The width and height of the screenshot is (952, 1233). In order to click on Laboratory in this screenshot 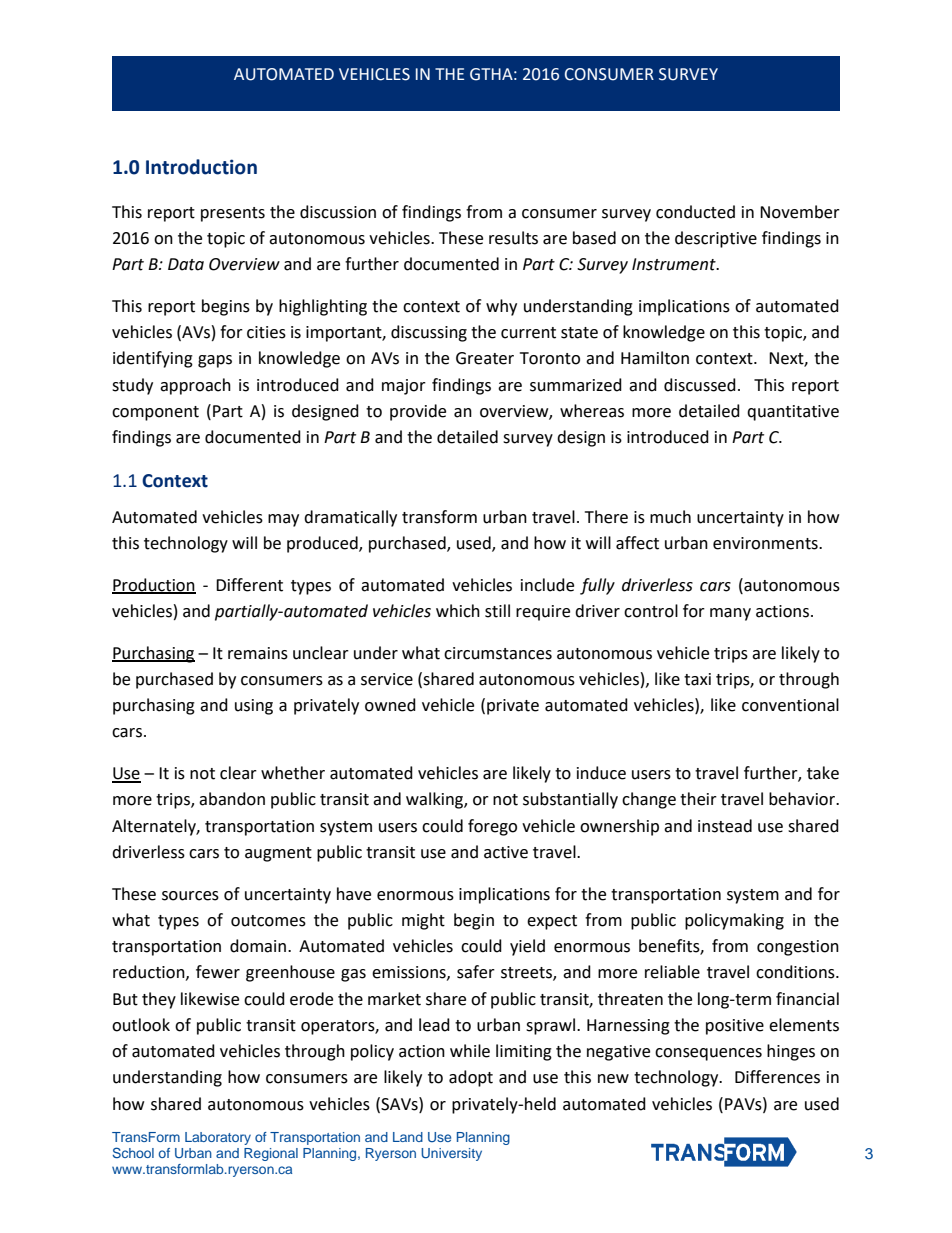, I will do `click(218, 1138)`.
